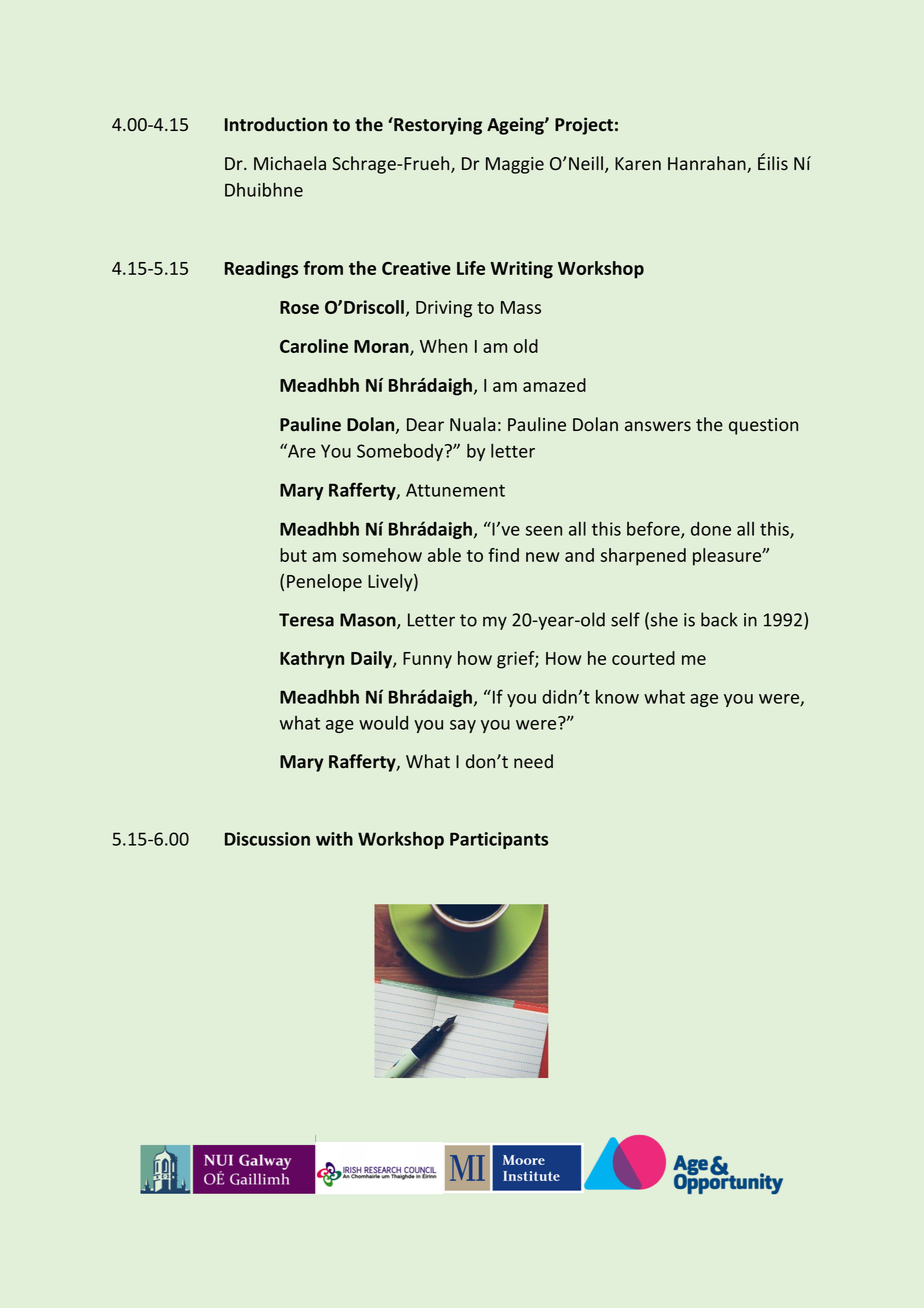 This screenshot has width=924, height=1308. Describe the element at coordinates (312, 660) in the screenshot. I see `Kathryn` at that location.
